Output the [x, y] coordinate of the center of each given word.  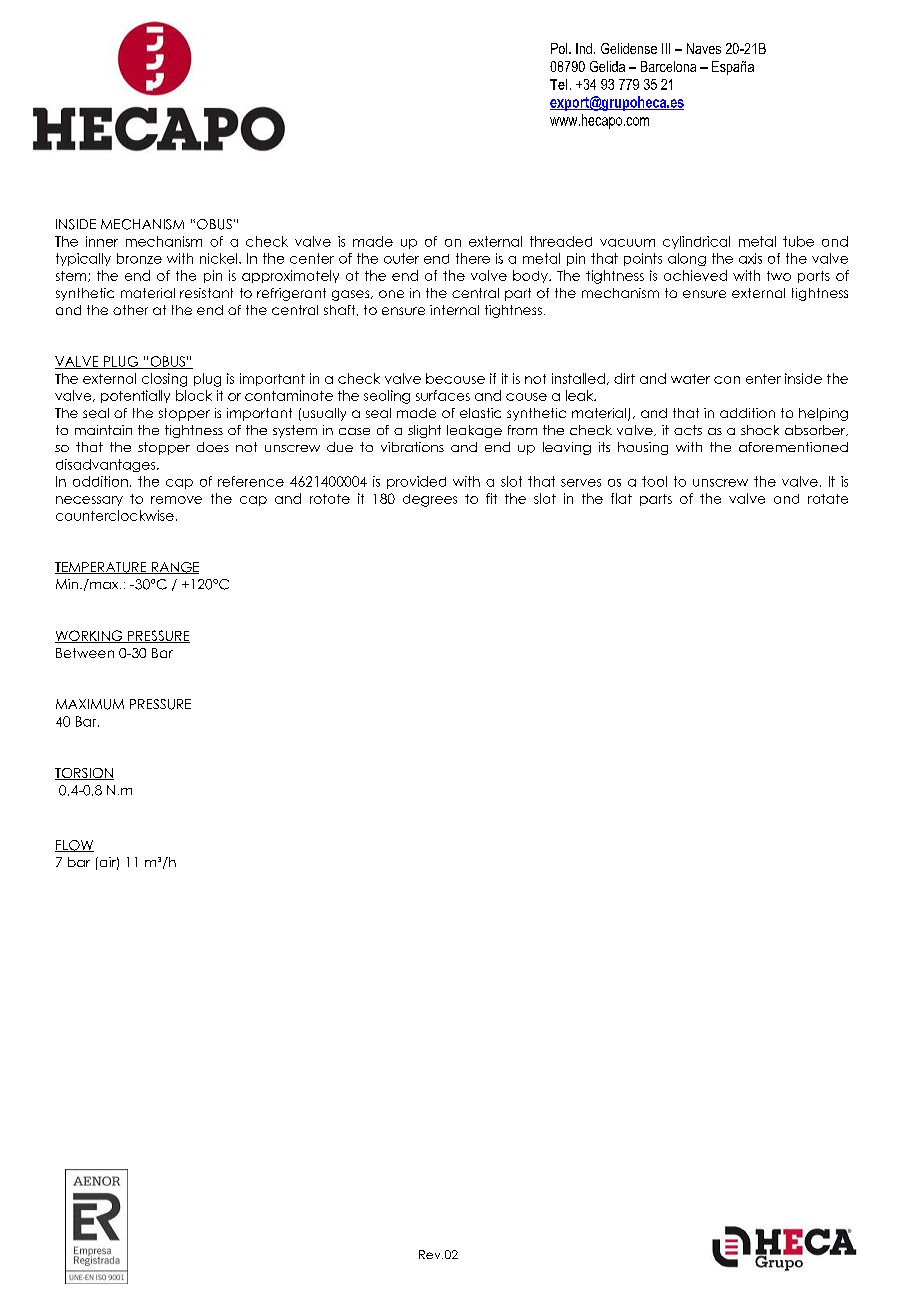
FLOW [74, 846]
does [213, 447]
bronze [139, 258]
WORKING [90, 636]
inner [102, 241]
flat [621, 498]
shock [760, 430]
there [473, 258]
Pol [560, 48]
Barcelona [668, 66]
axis [750, 258]
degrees [430, 500]
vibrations [412, 447]
